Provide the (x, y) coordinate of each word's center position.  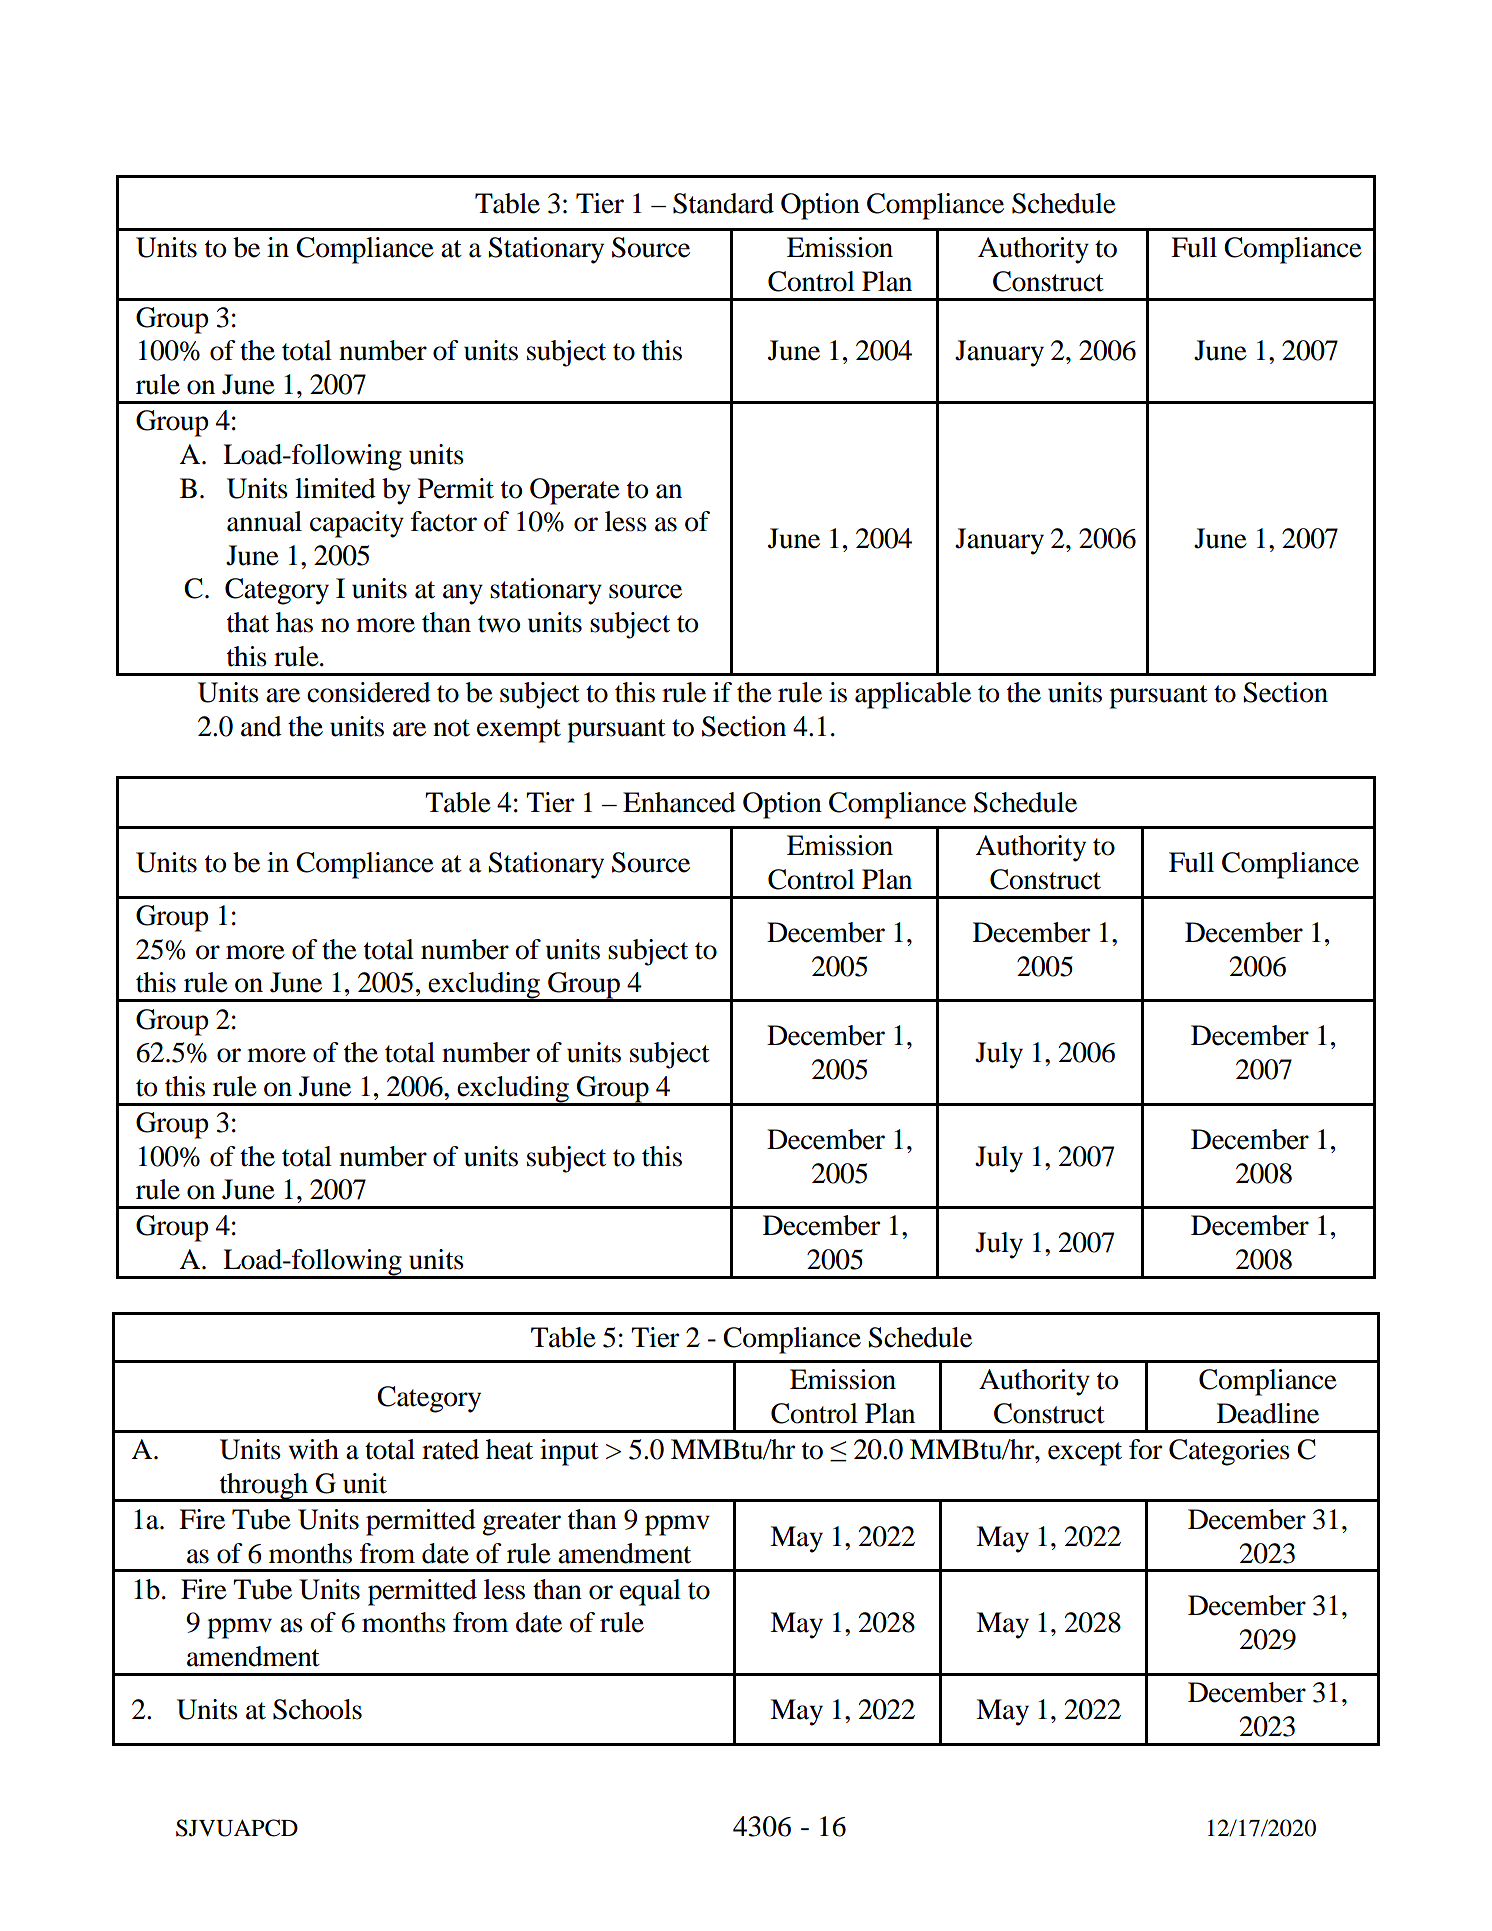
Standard (723, 203)
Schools (317, 1709)
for (1145, 1449)
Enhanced (679, 802)
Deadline (1268, 1413)
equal (650, 1592)
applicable (913, 695)
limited (335, 488)
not (451, 728)
